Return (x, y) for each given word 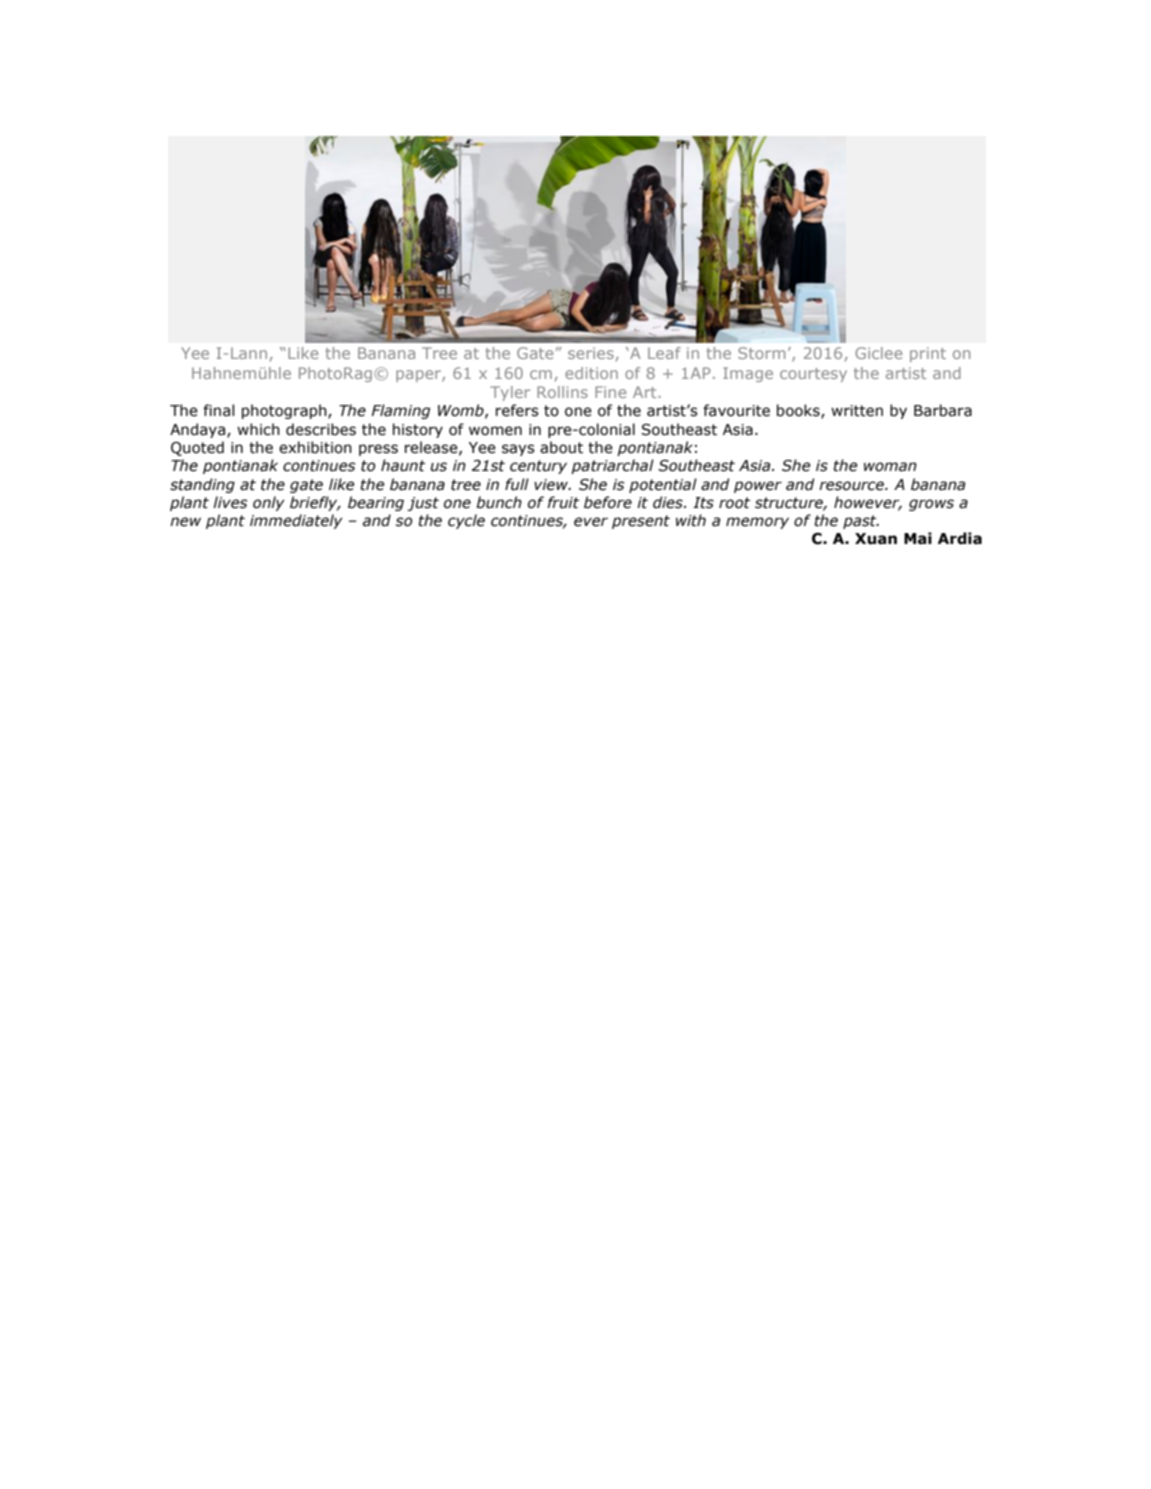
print (928, 354)
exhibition (315, 447)
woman (890, 467)
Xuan (876, 539)
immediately (296, 521)
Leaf (664, 353)
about (561, 447)
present (641, 522)
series (591, 353)
